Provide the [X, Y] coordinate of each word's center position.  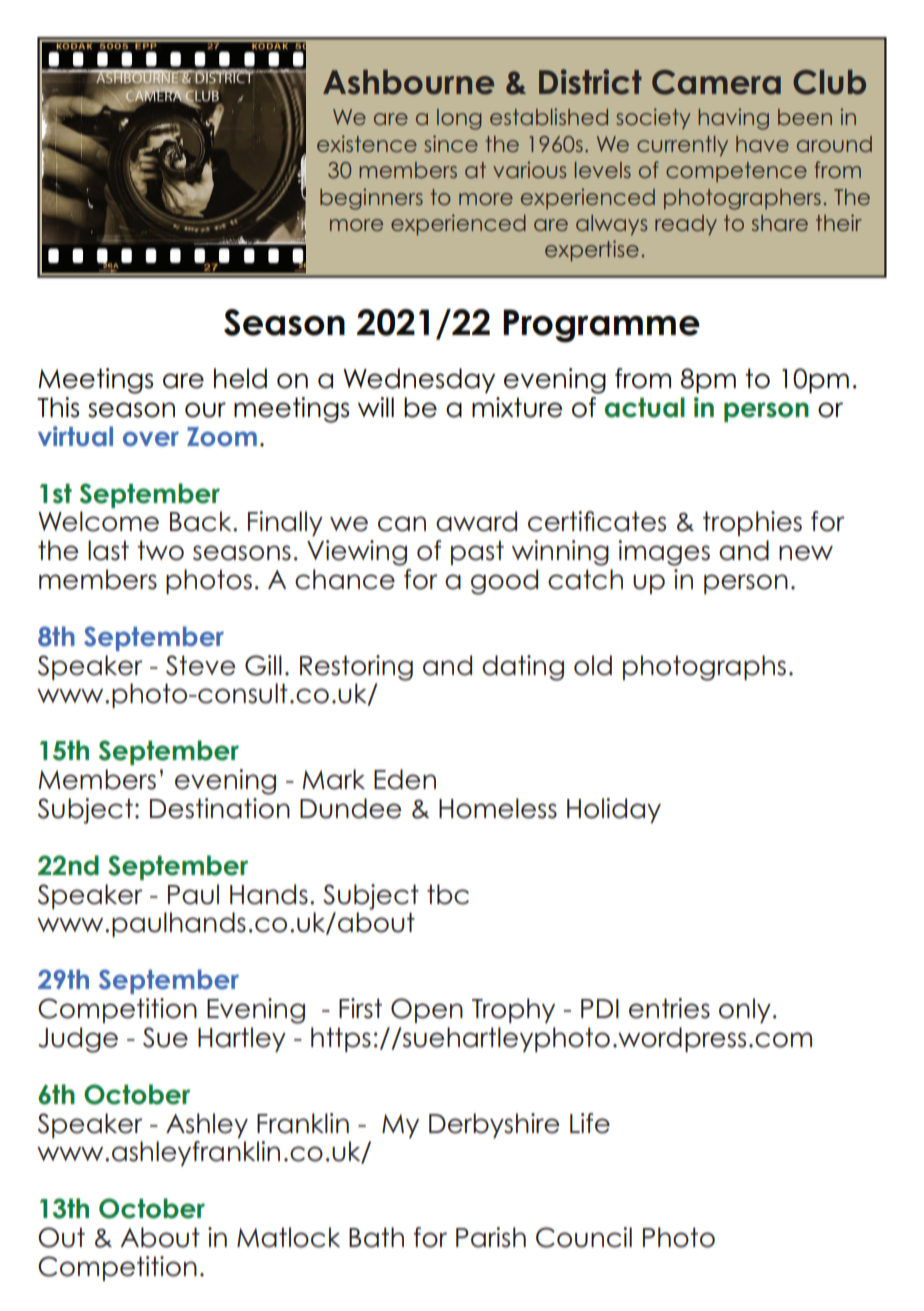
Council [584, 1237]
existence [367, 143]
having [733, 119]
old [593, 665]
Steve [200, 665]
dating [523, 668]
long [459, 119]
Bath [376, 1237]
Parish [491, 1237]
